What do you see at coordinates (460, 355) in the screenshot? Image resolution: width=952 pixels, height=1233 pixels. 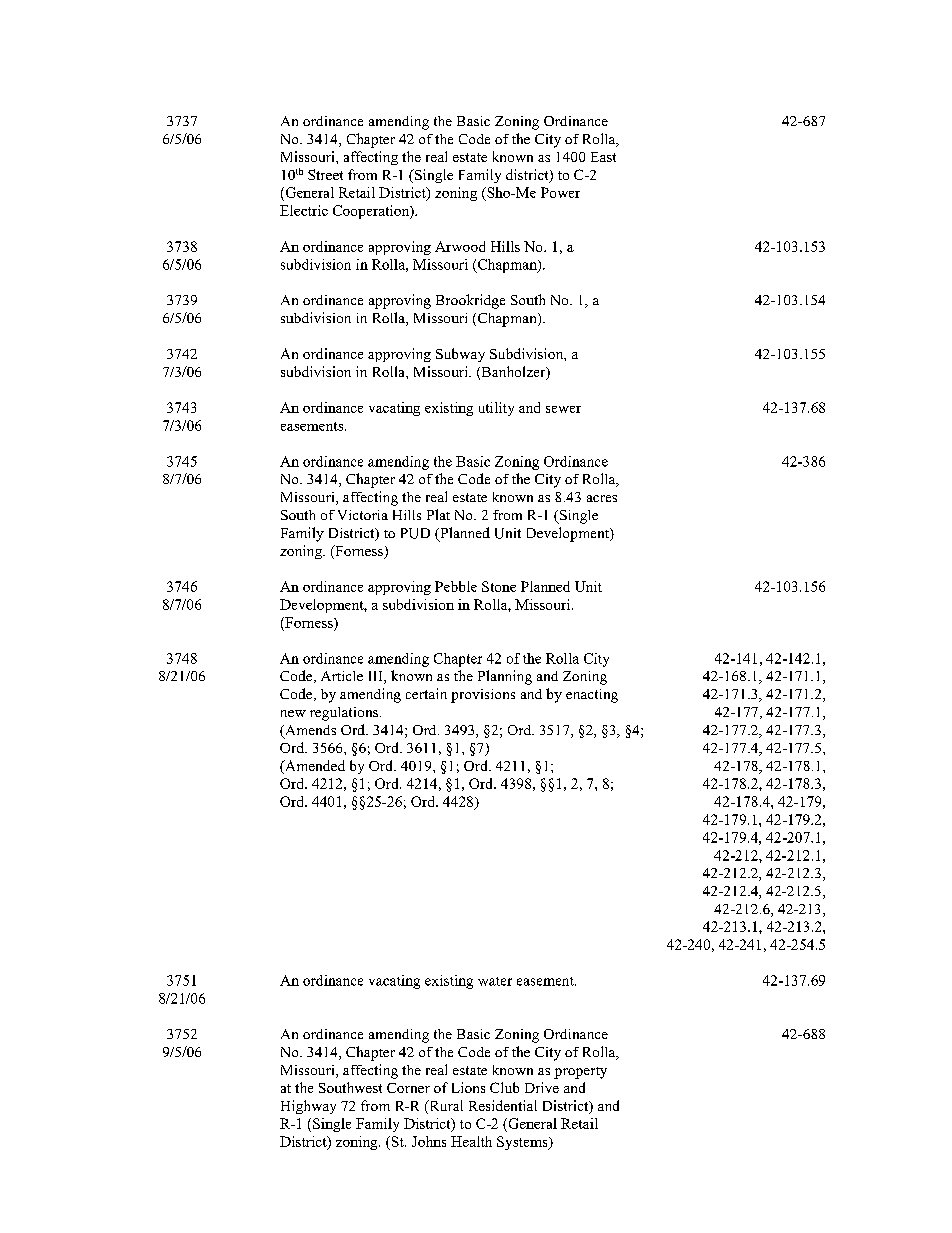 I see `Subway` at bounding box center [460, 355].
